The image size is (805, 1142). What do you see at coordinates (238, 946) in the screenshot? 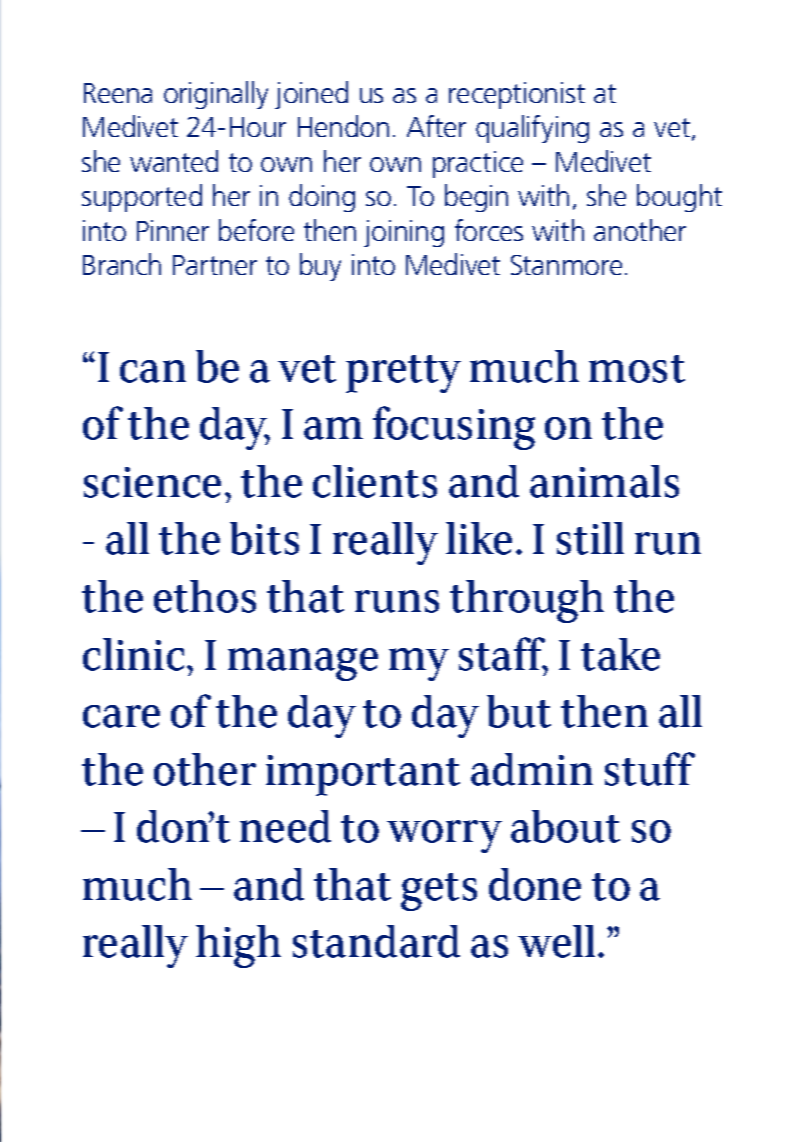
I see `high` at bounding box center [238, 946].
